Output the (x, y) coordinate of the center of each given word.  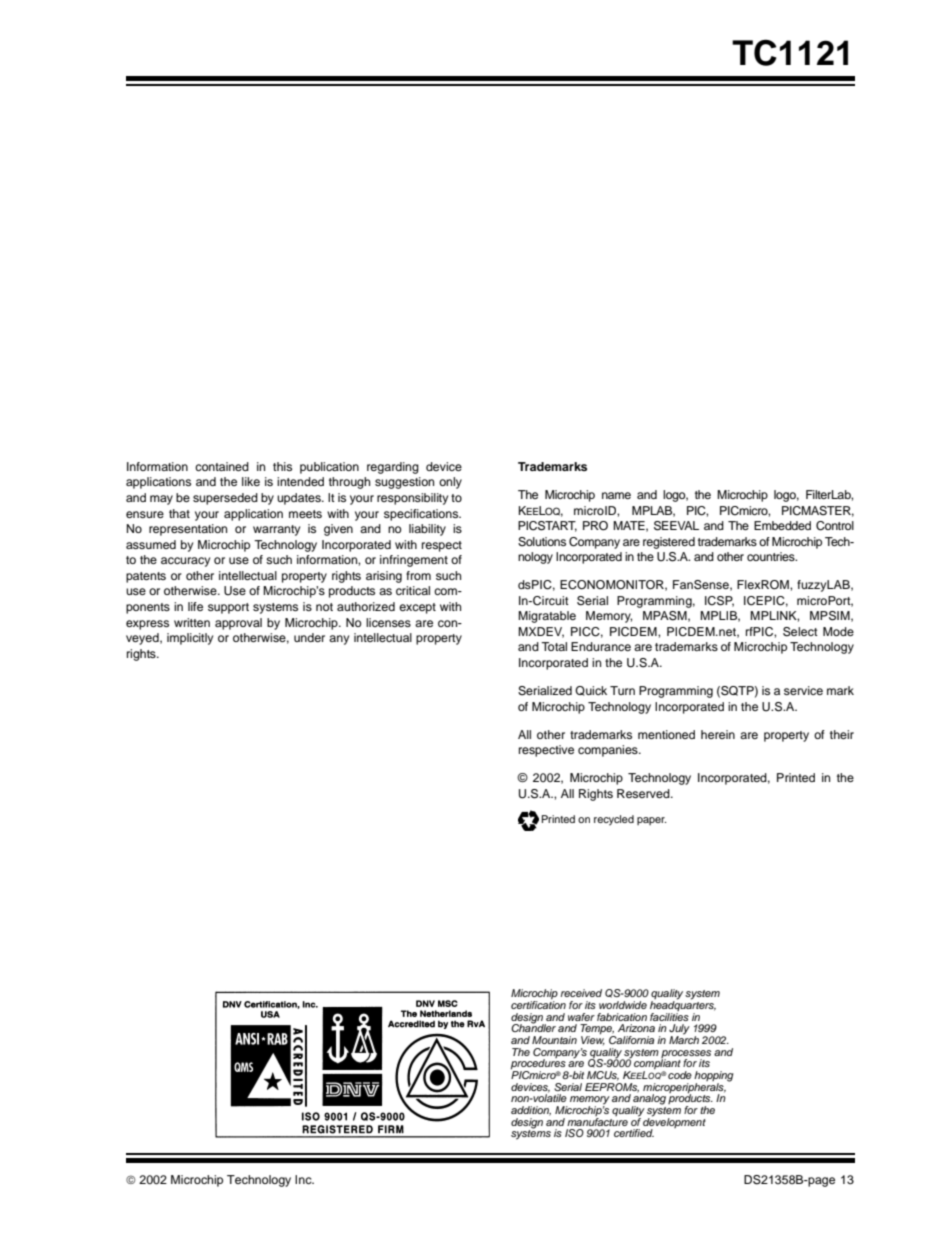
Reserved (644, 793)
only (450, 483)
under (309, 637)
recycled (614, 820)
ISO (574, 1133)
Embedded (782, 525)
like (251, 481)
